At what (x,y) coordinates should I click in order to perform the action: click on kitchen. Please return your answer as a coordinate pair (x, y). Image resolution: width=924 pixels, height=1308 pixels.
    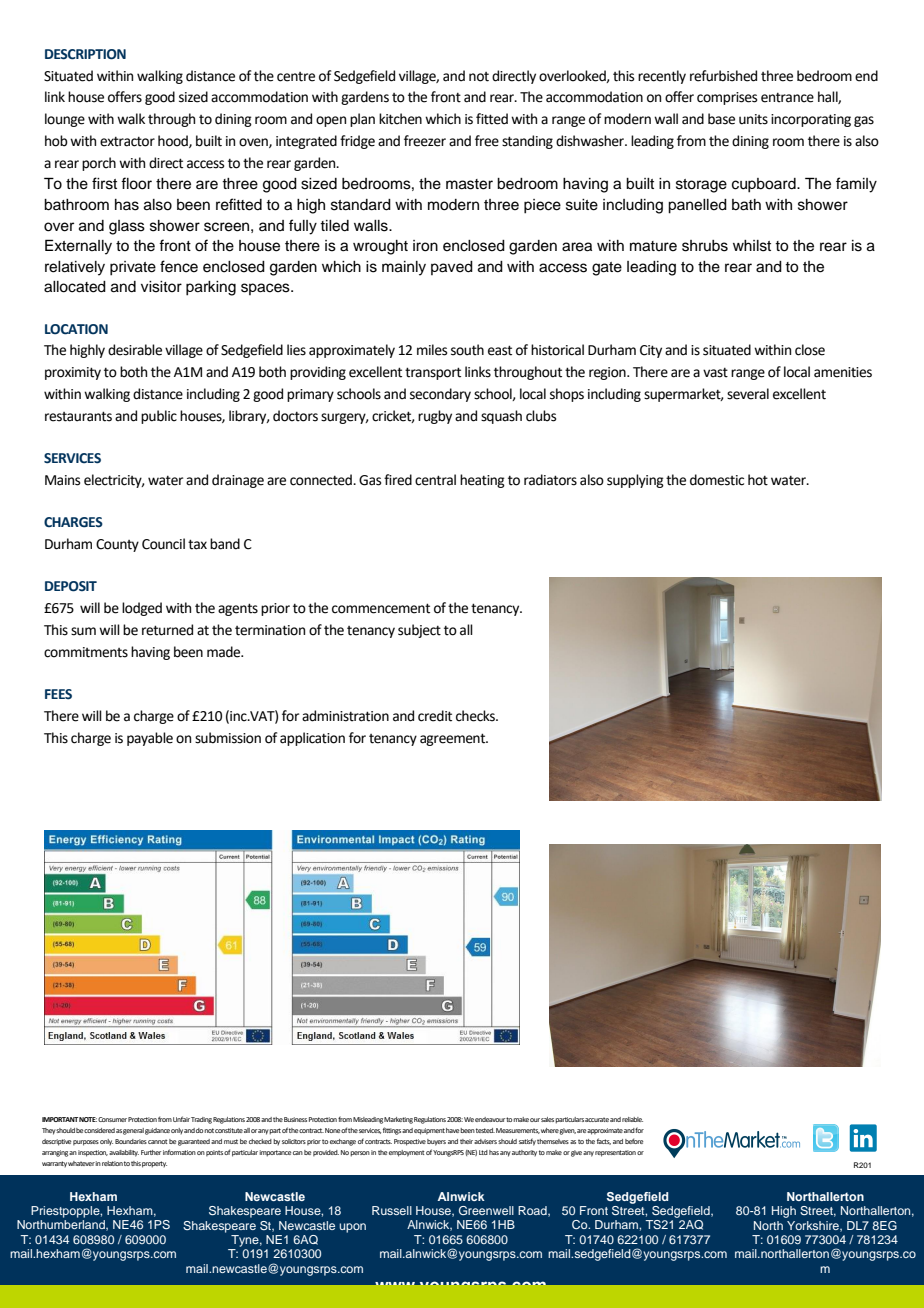
    Looking at the image, I should click on (400, 119).
